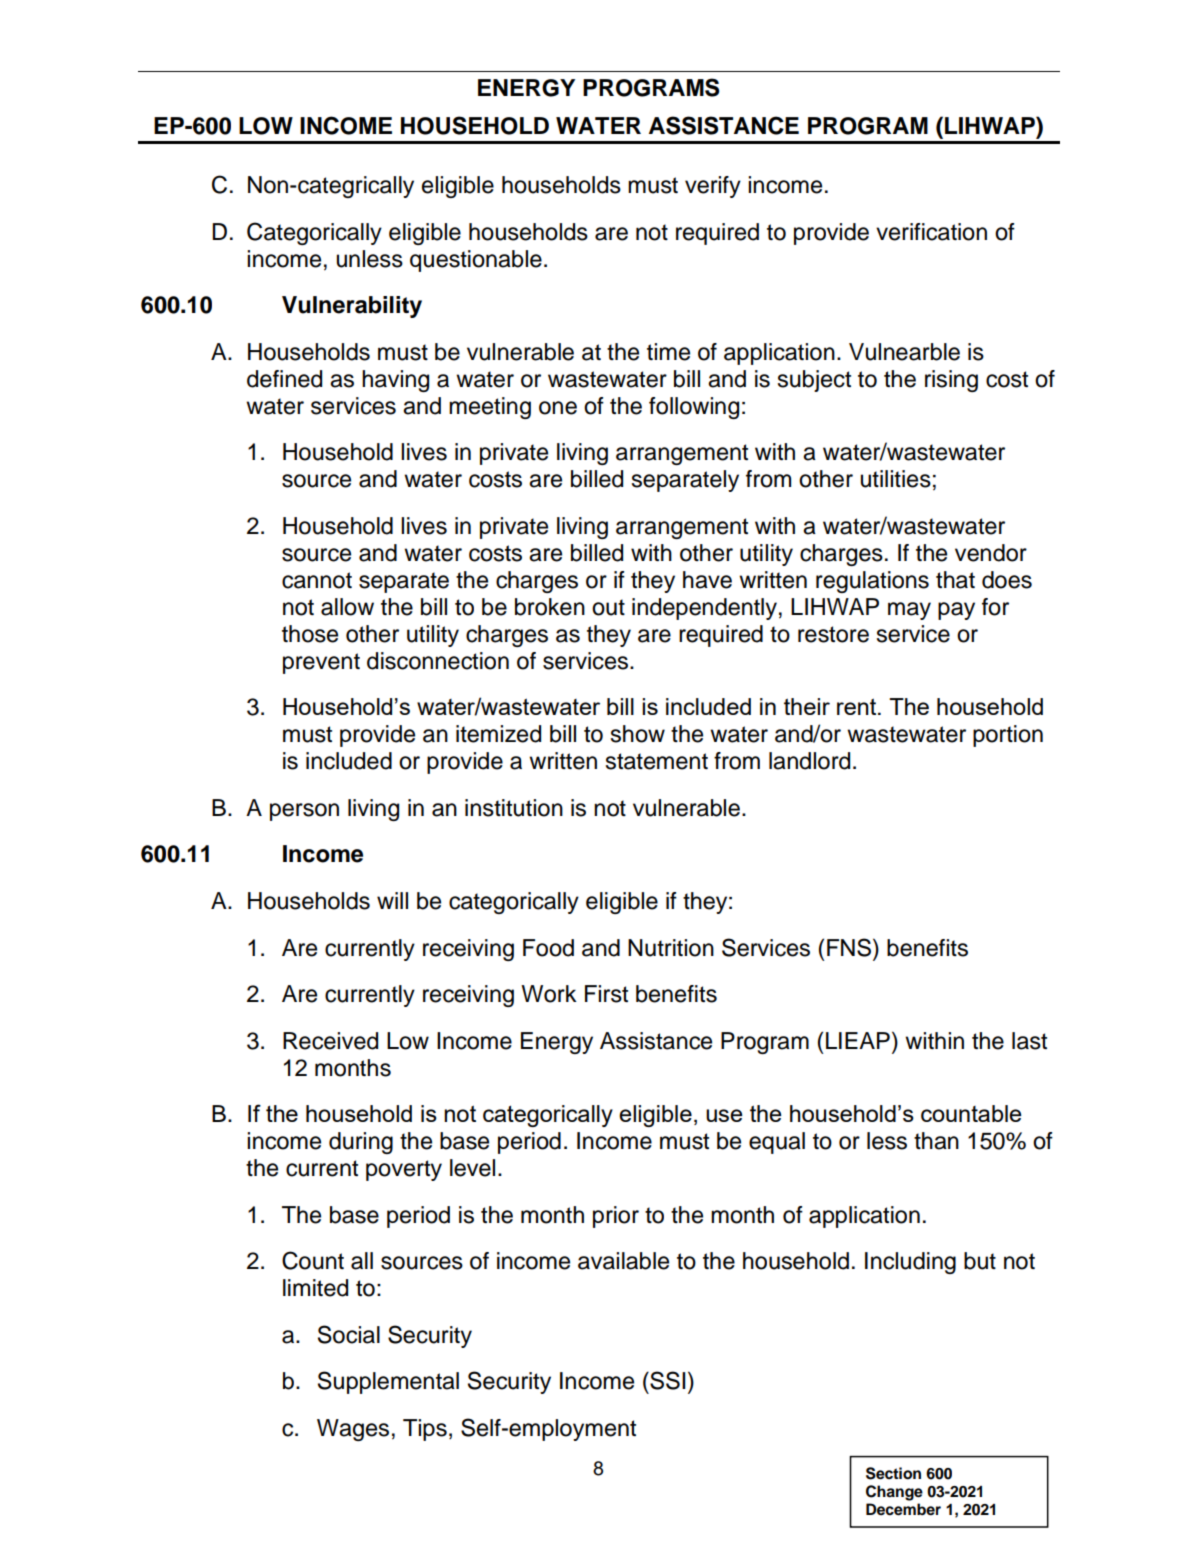 This document has height=1549, width=1197. What do you see at coordinates (425, 1430) in the document?
I see `Tips` at bounding box center [425, 1430].
